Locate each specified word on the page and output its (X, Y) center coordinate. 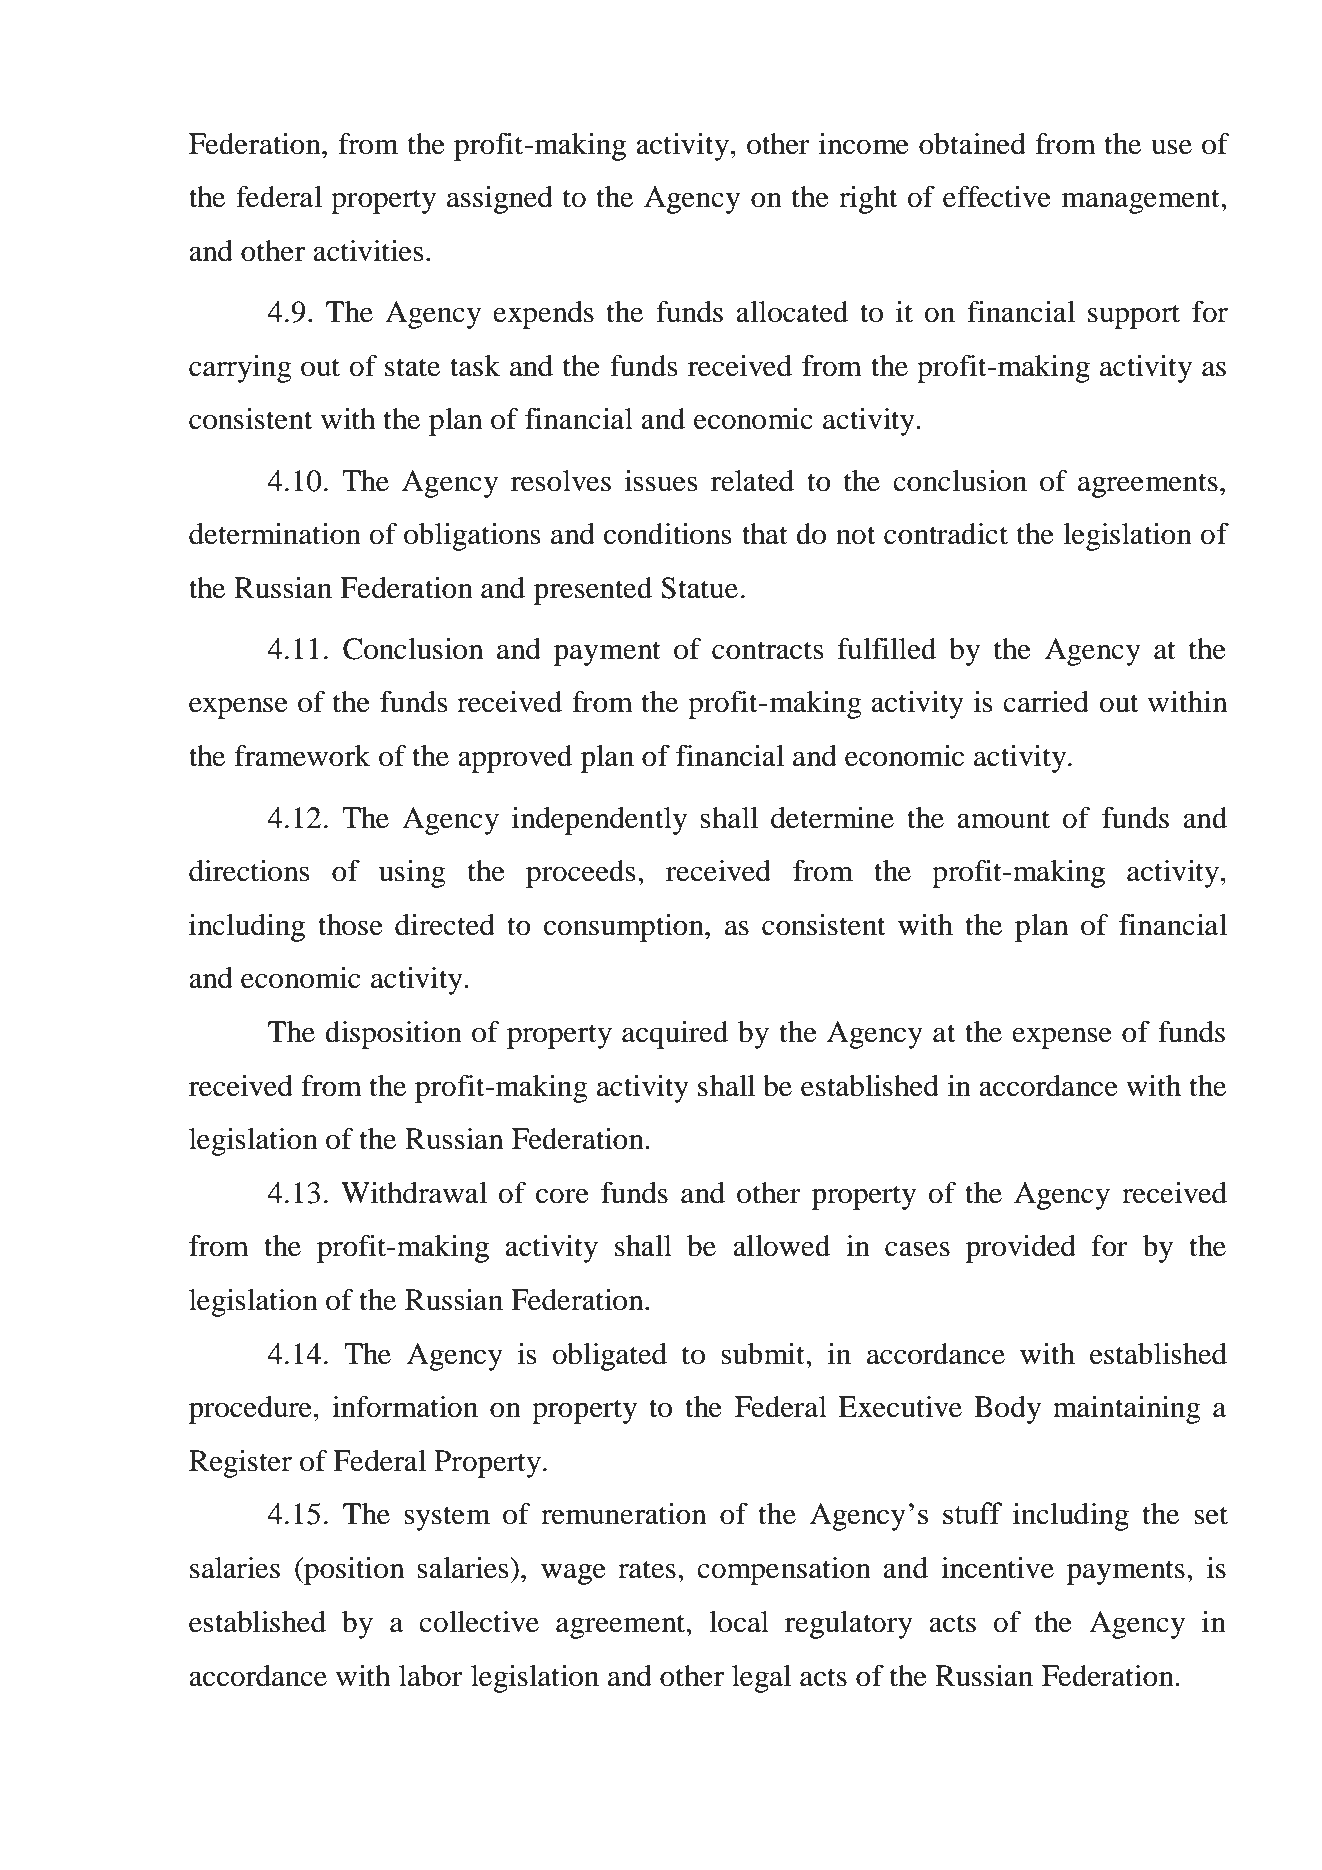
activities (368, 251)
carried (1046, 702)
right (868, 200)
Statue (699, 588)
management (1142, 201)
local (739, 1622)
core (562, 1196)
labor (431, 1676)
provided (1021, 1249)
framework (302, 756)
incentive (997, 1568)
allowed (781, 1246)
